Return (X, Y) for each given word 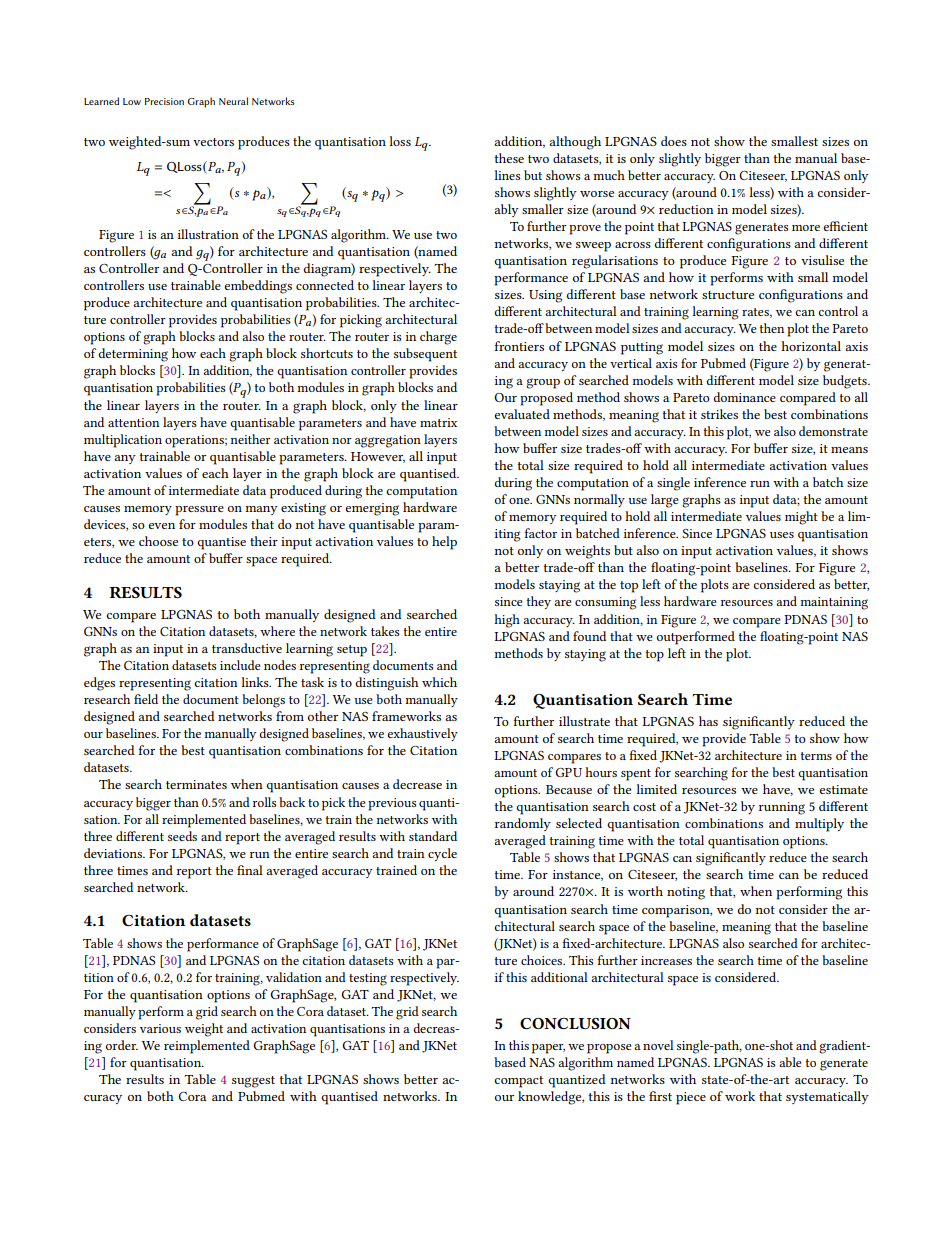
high (507, 621)
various (160, 1028)
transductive (247, 648)
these (509, 158)
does (674, 141)
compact (518, 1082)
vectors (213, 142)
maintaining (834, 603)
